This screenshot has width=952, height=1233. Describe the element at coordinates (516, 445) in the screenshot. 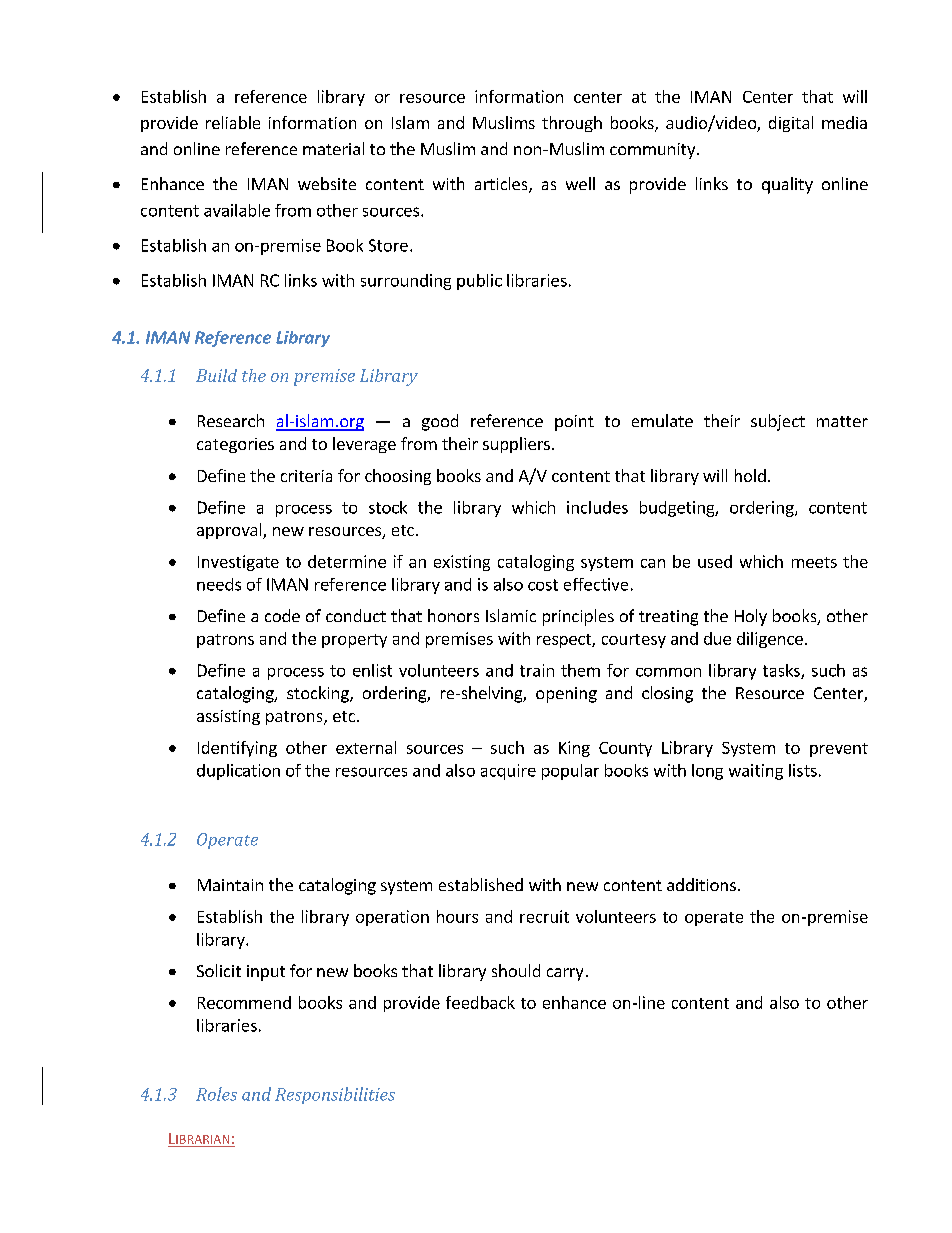

I see `suppliers` at that location.
